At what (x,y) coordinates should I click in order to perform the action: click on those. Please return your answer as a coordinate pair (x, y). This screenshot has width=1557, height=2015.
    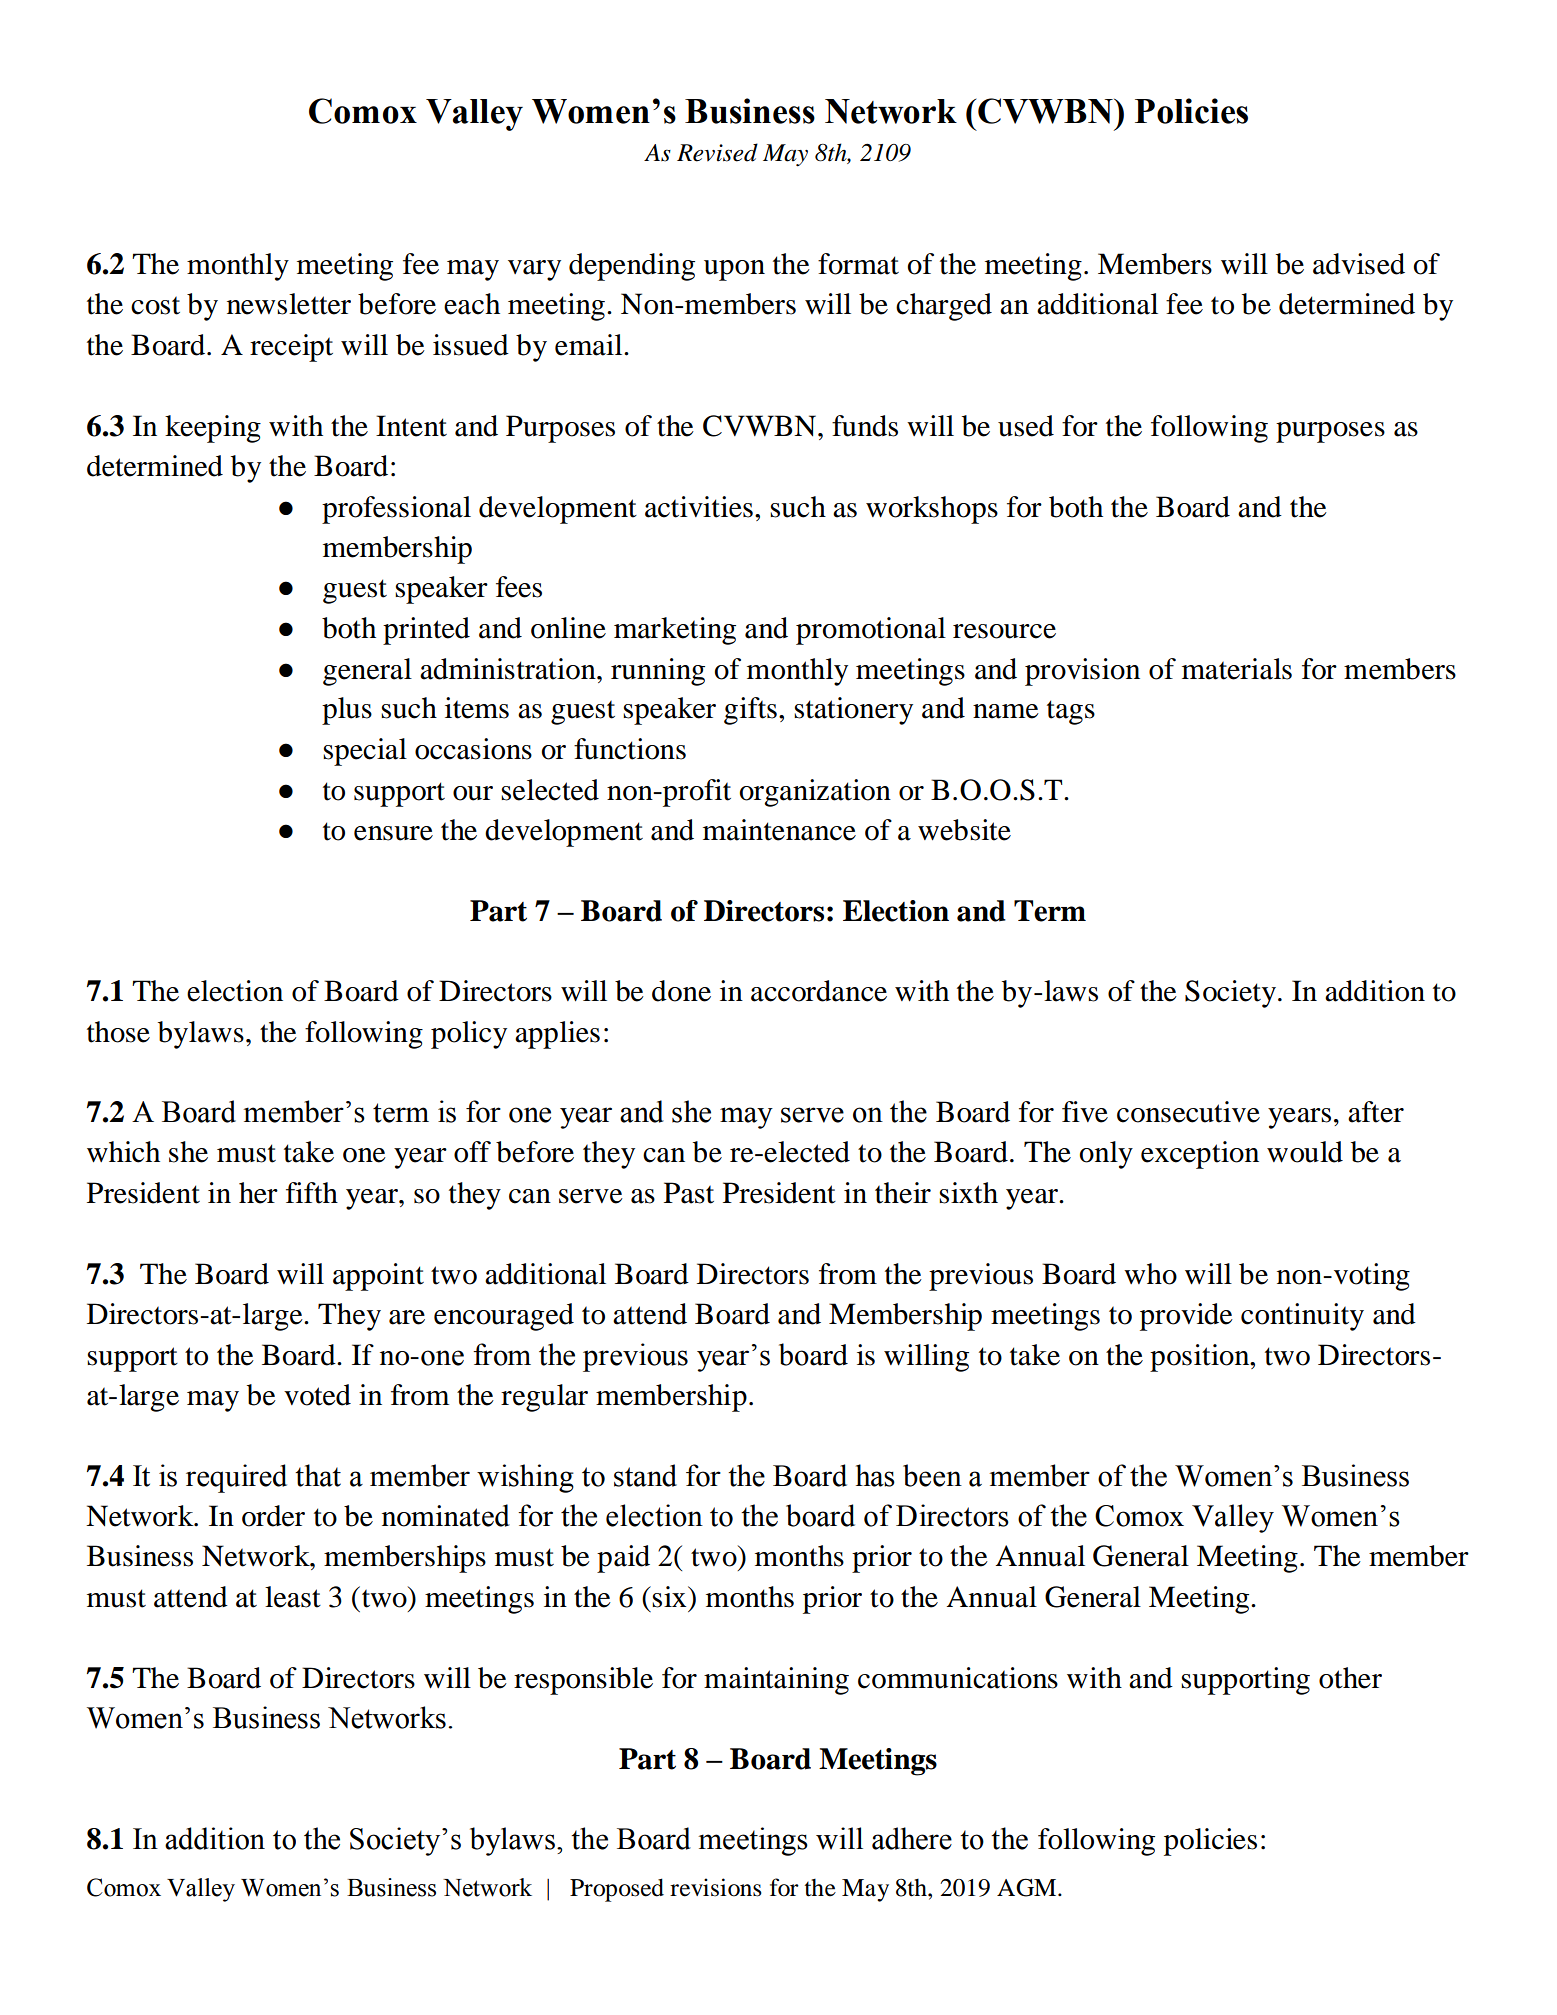
    Looking at the image, I should click on (118, 1032).
